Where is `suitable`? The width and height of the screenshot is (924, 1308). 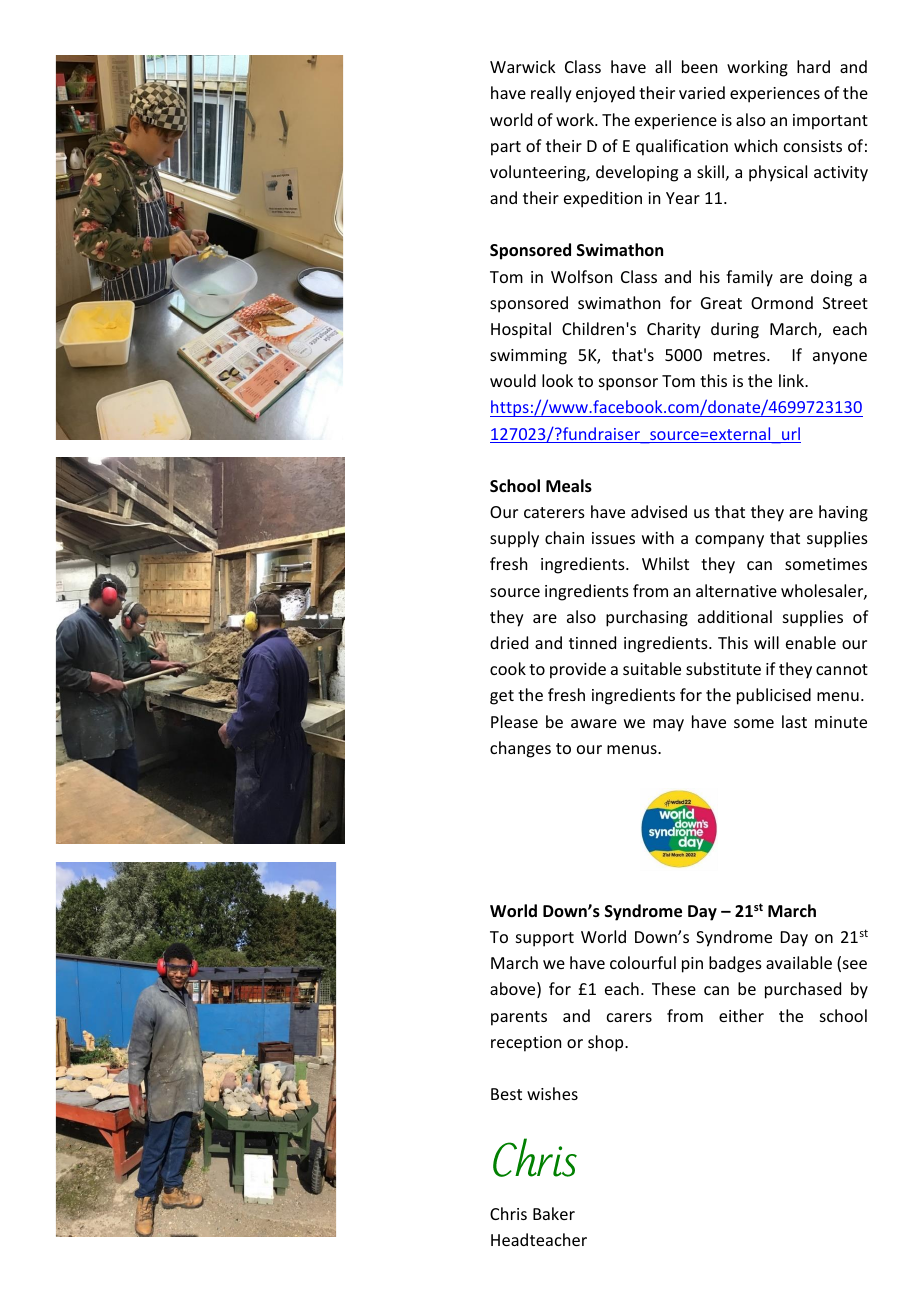
suitable is located at coordinates (652, 668).
